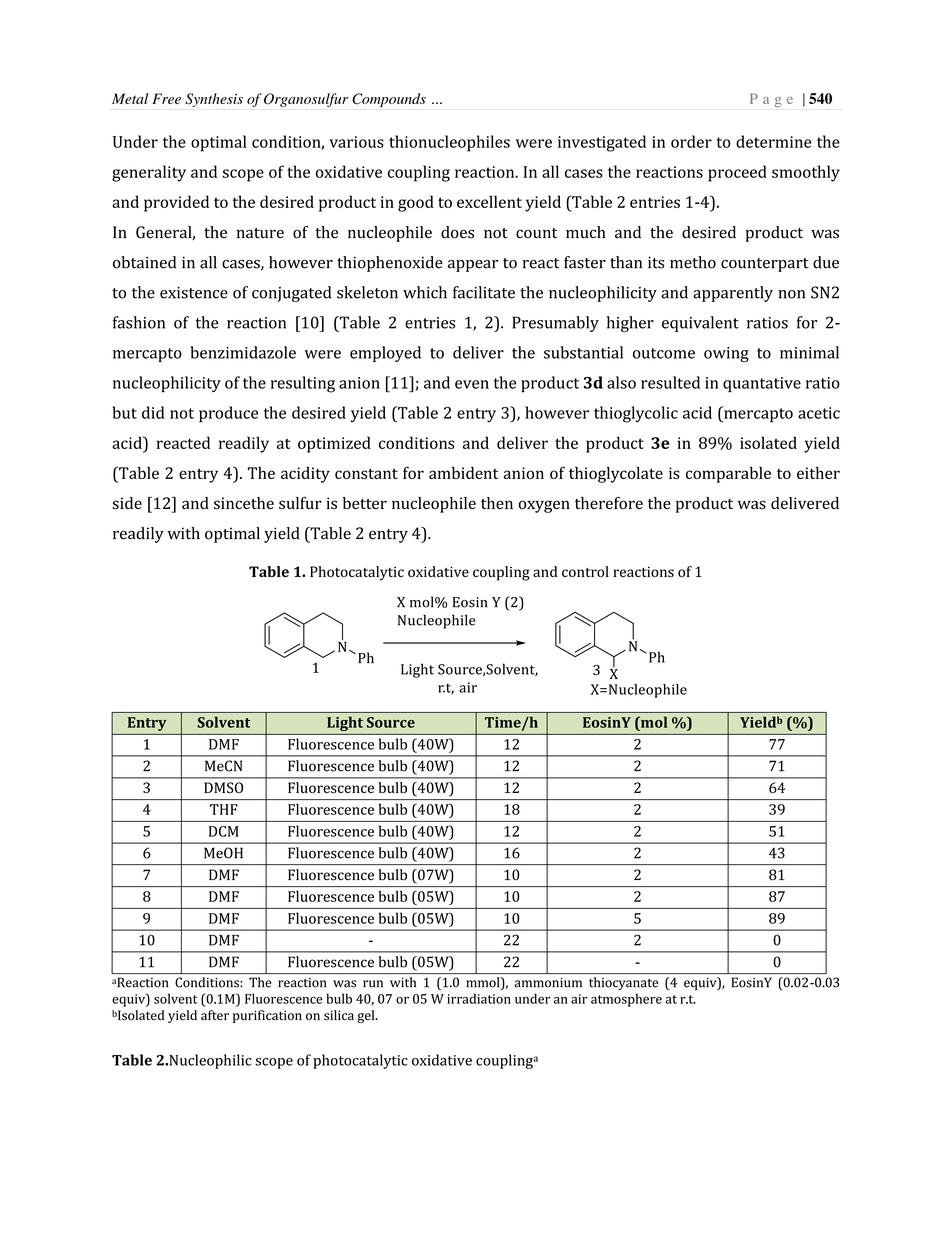  Describe the element at coordinates (728, 475) in the screenshot. I see `comparable` at that location.
